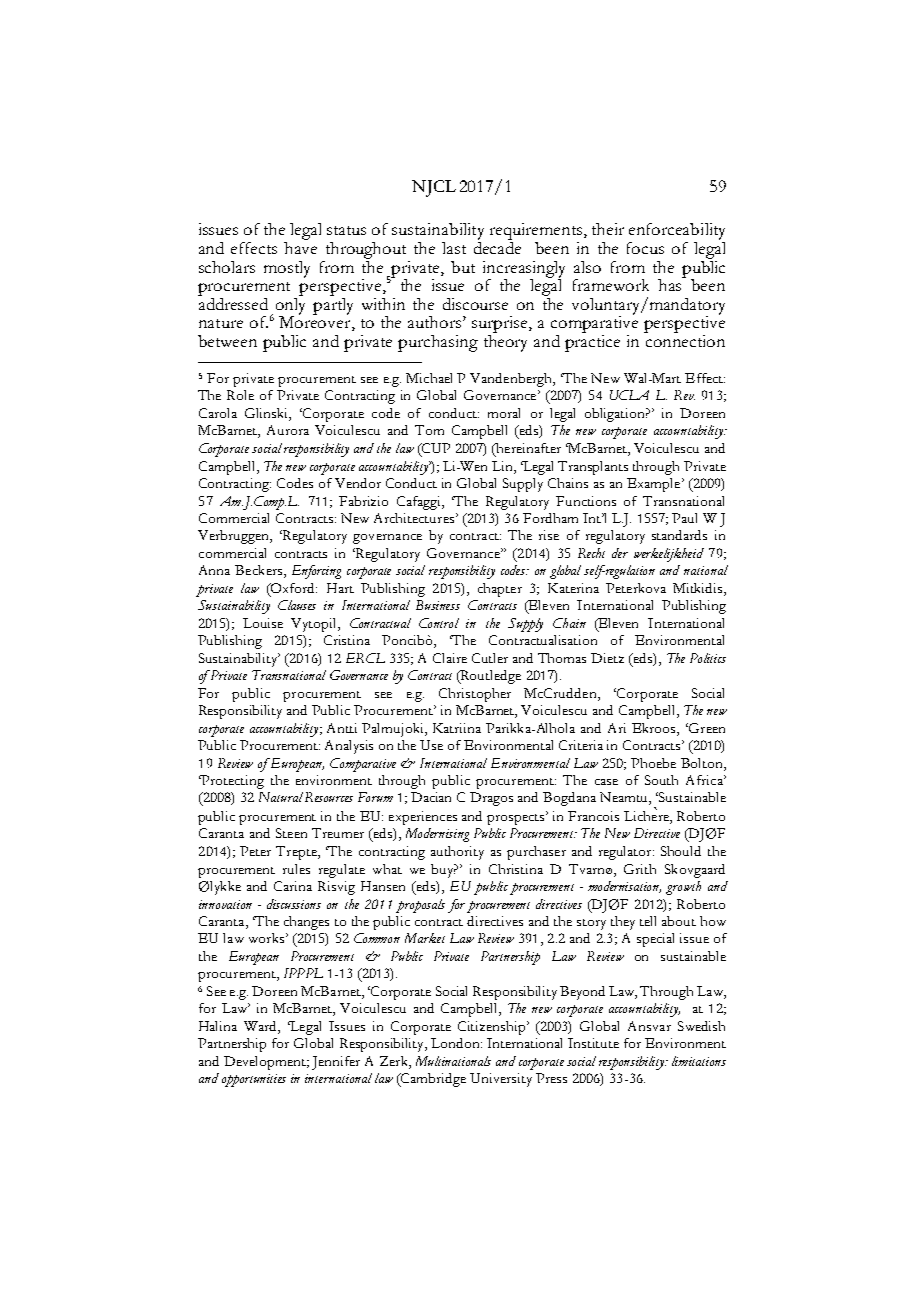 Image resolution: width=924 pixels, height=1308 pixels. What do you see at coordinates (261, 1027) in the image?
I see `Ward` at bounding box center [261, 1027].
